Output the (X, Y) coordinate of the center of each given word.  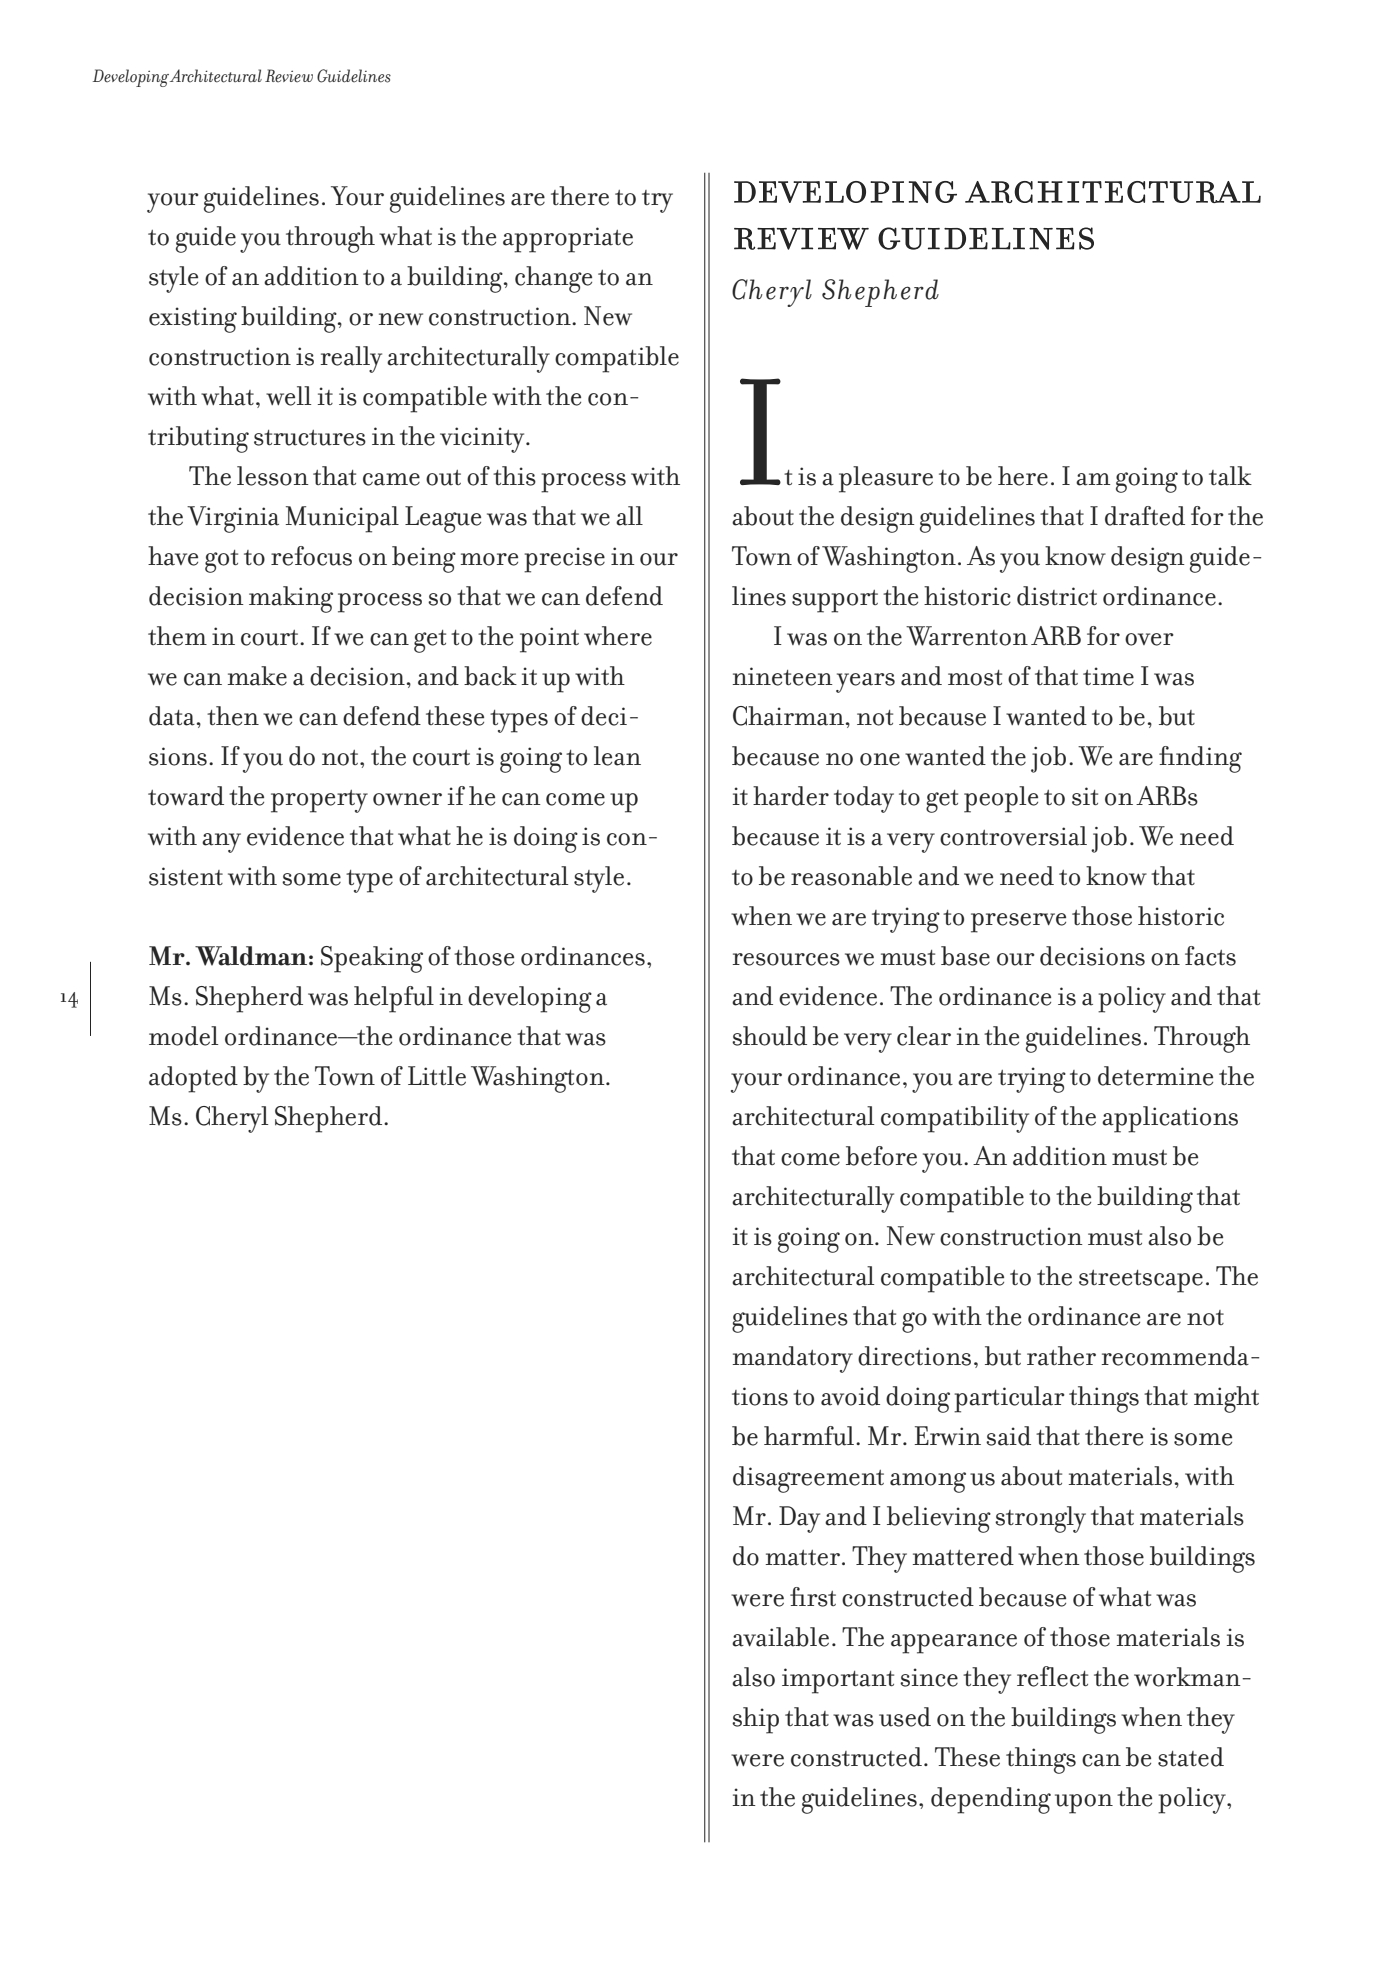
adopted (193, 1079)
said (1008, 1436)
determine (1155, 1076)
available (780, 1637)
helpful (394, 999)
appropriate (568, 240)
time (1108, 676)
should (769, 1036)
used (905, 1717)
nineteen (783, 676)
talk (1230, 476)
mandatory (793, 1359)
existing (193, 320)
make (257, 676)
